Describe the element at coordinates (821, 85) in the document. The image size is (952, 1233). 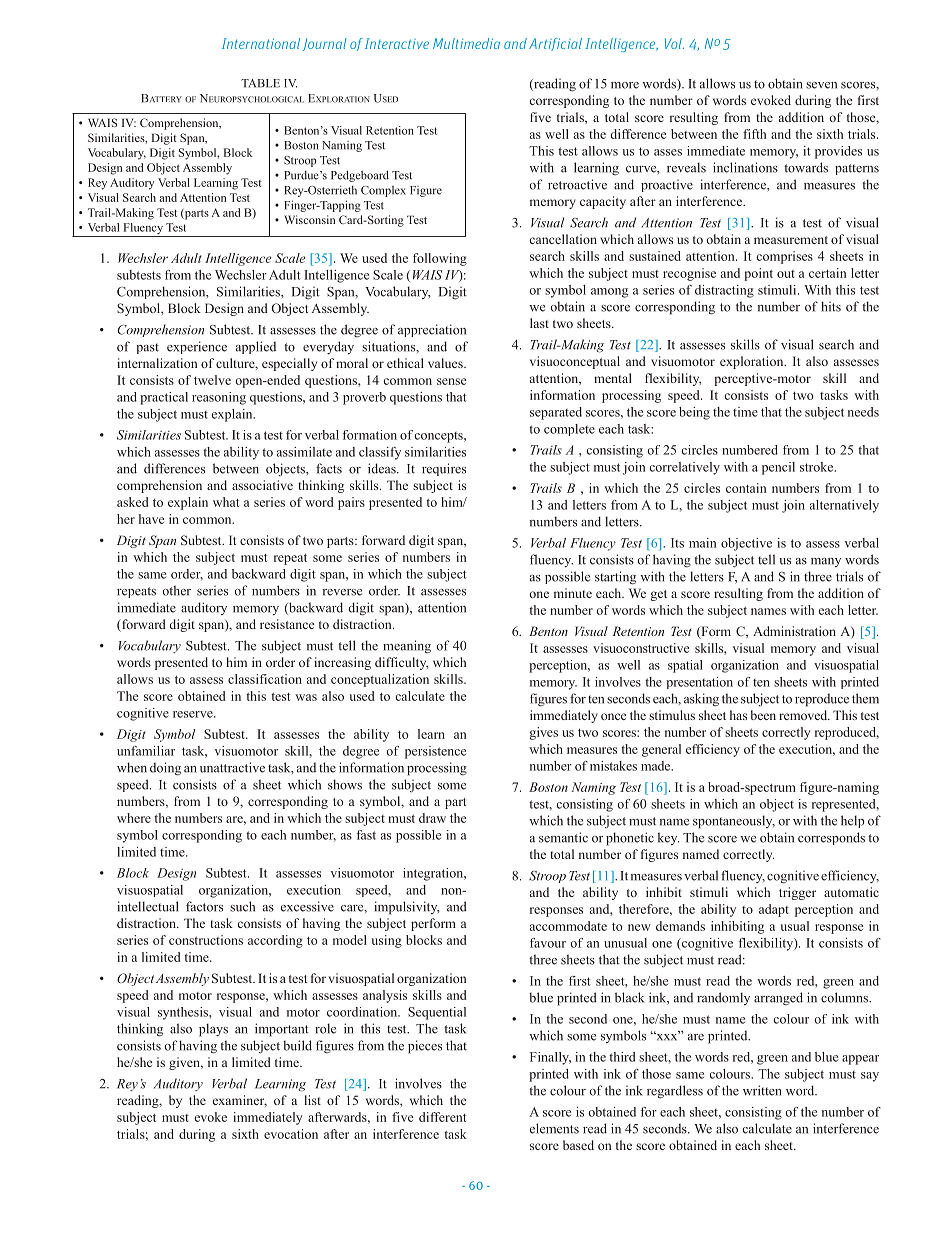
I see `seven` at that location.
